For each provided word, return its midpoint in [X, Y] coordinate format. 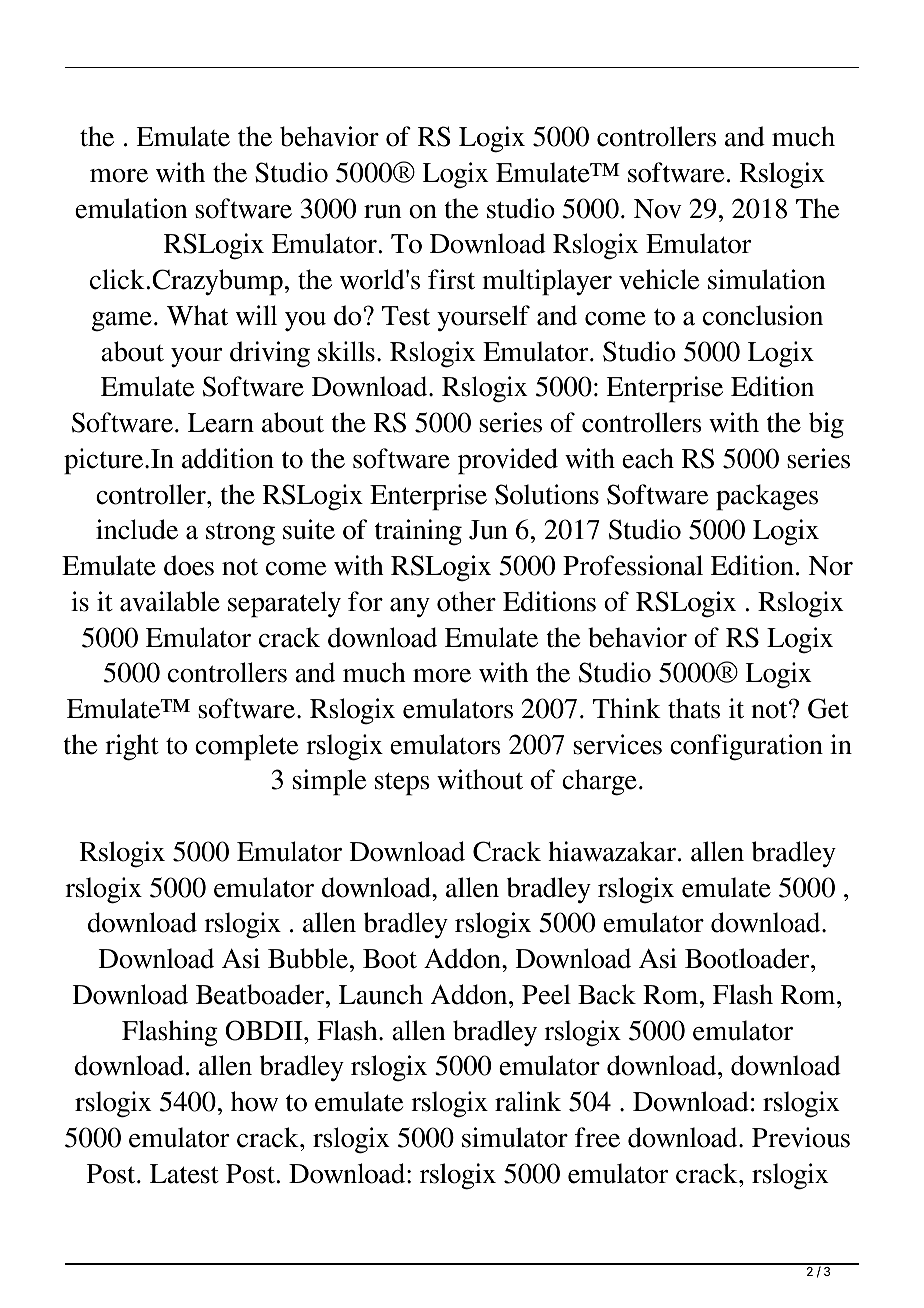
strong [240, 534]
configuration [746, 747]
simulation [767, 279]
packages [767, 497]
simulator [515, 1137]
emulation [131, 208]
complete [246, 747]
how [254, 1101]
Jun [488, 530]
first [451, 279]
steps [402, 784]
